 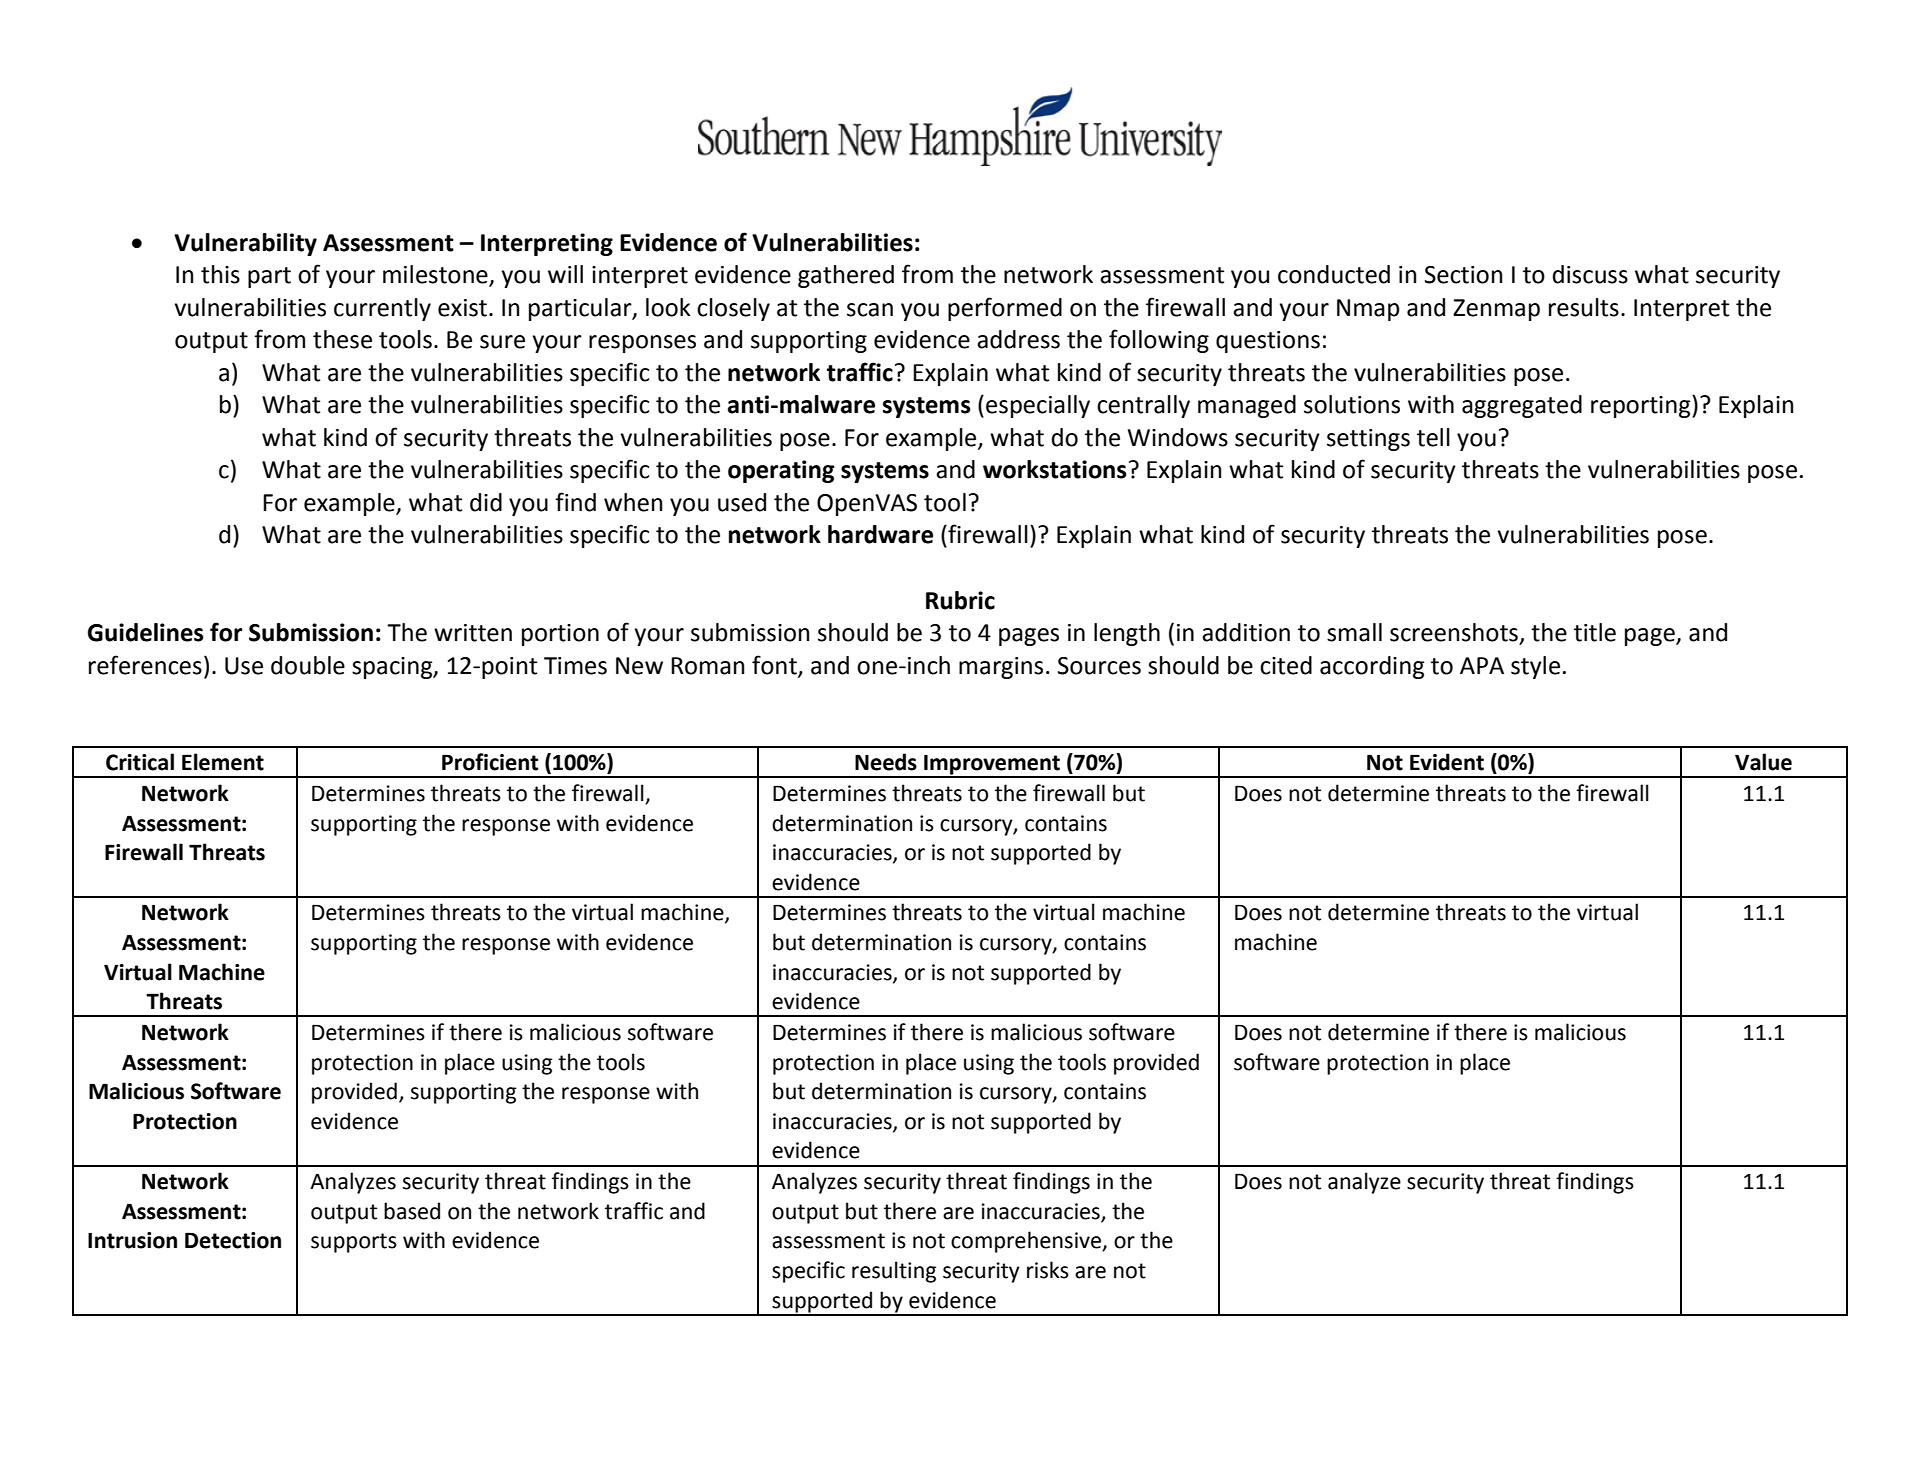 What do you see at coordinates (1433, 437) in the document?
I see `tell` at bounding box center [1433, 437].
